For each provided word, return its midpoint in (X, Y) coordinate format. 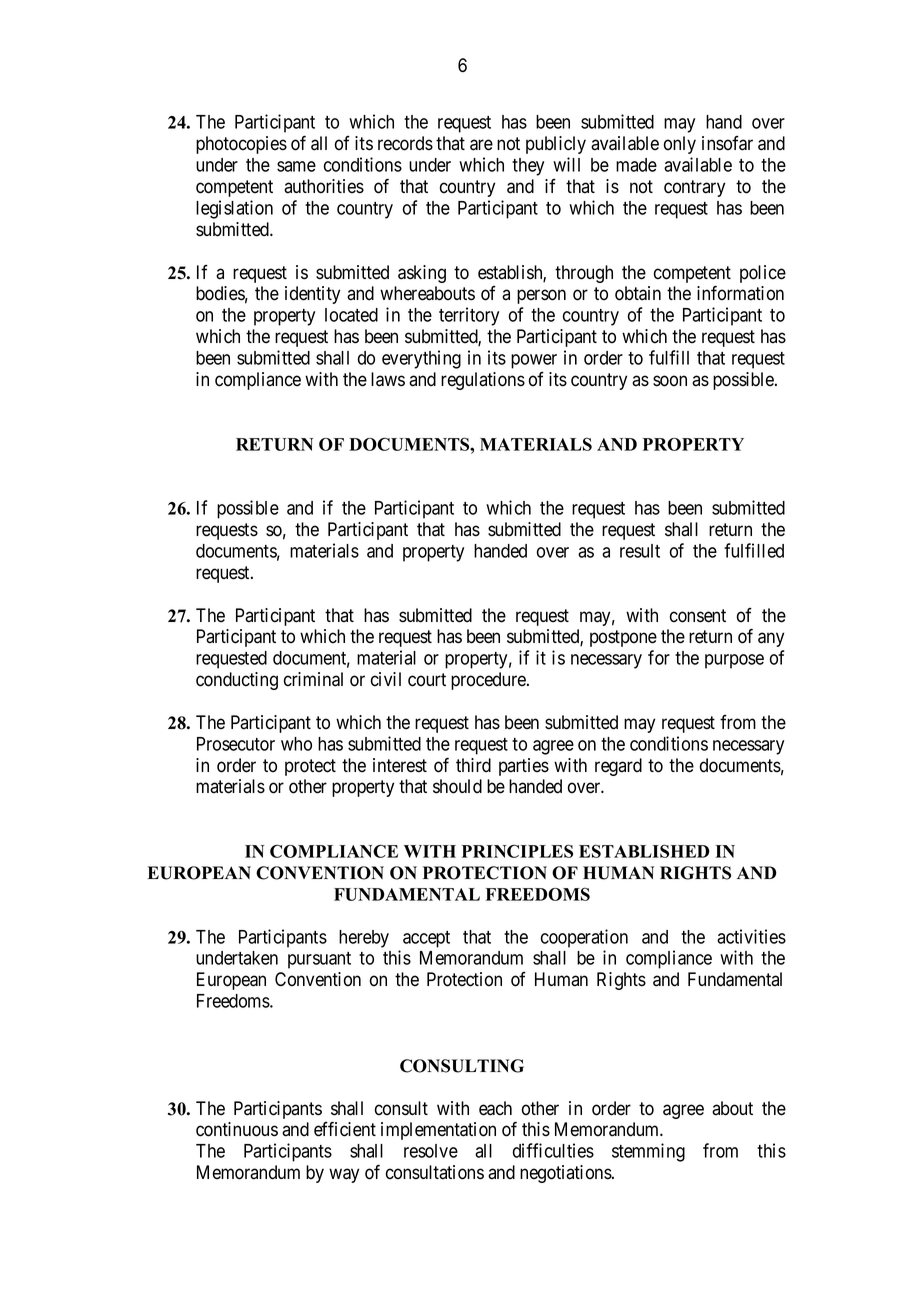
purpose (734, 661)
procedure (489, 681)
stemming (648, 1152)
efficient (345, 1129)
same (296, 166)
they (528, 167)
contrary (694, 188)
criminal (313, 679)
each (495, 1108)
